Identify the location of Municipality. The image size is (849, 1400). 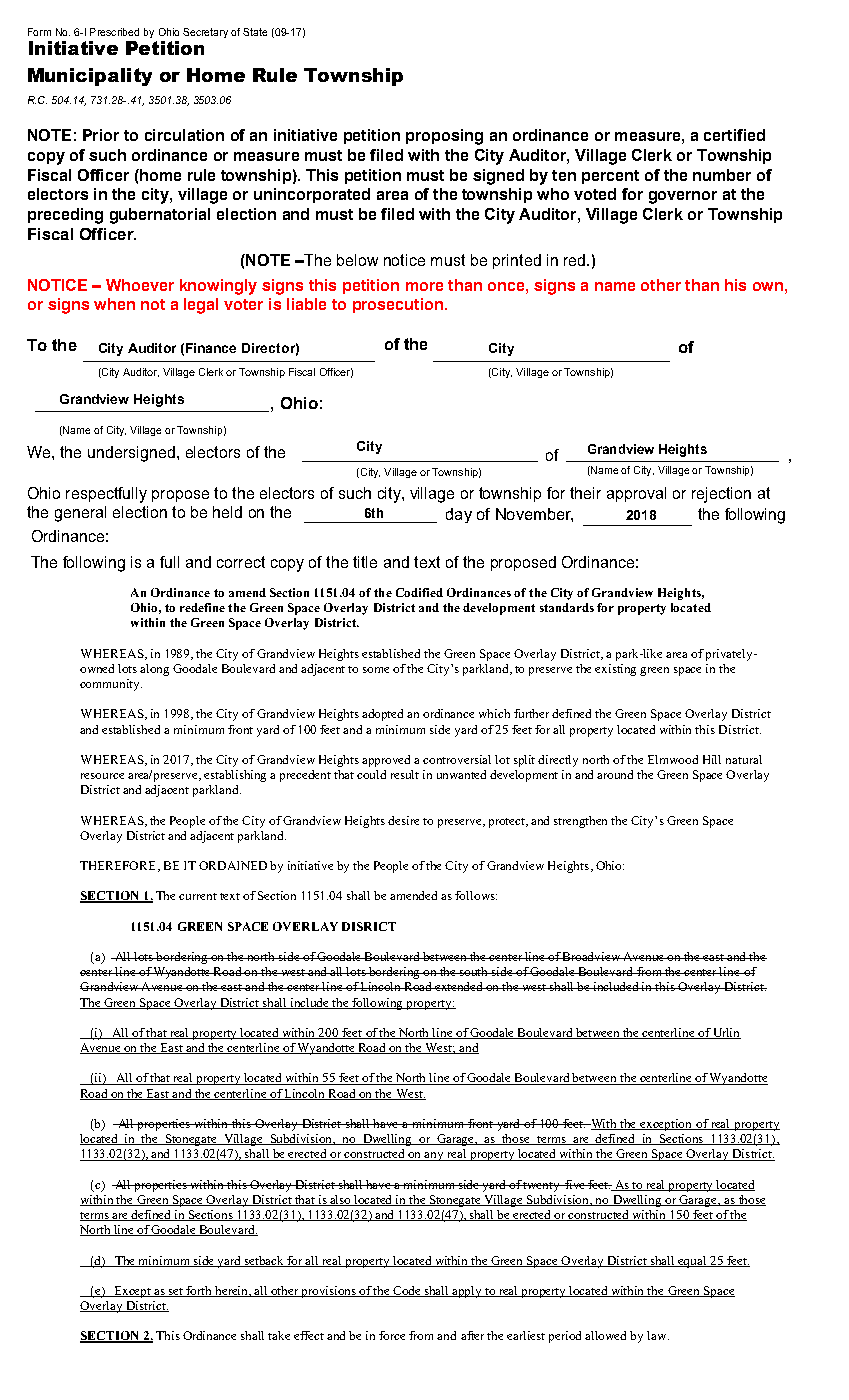
(90, 77).
